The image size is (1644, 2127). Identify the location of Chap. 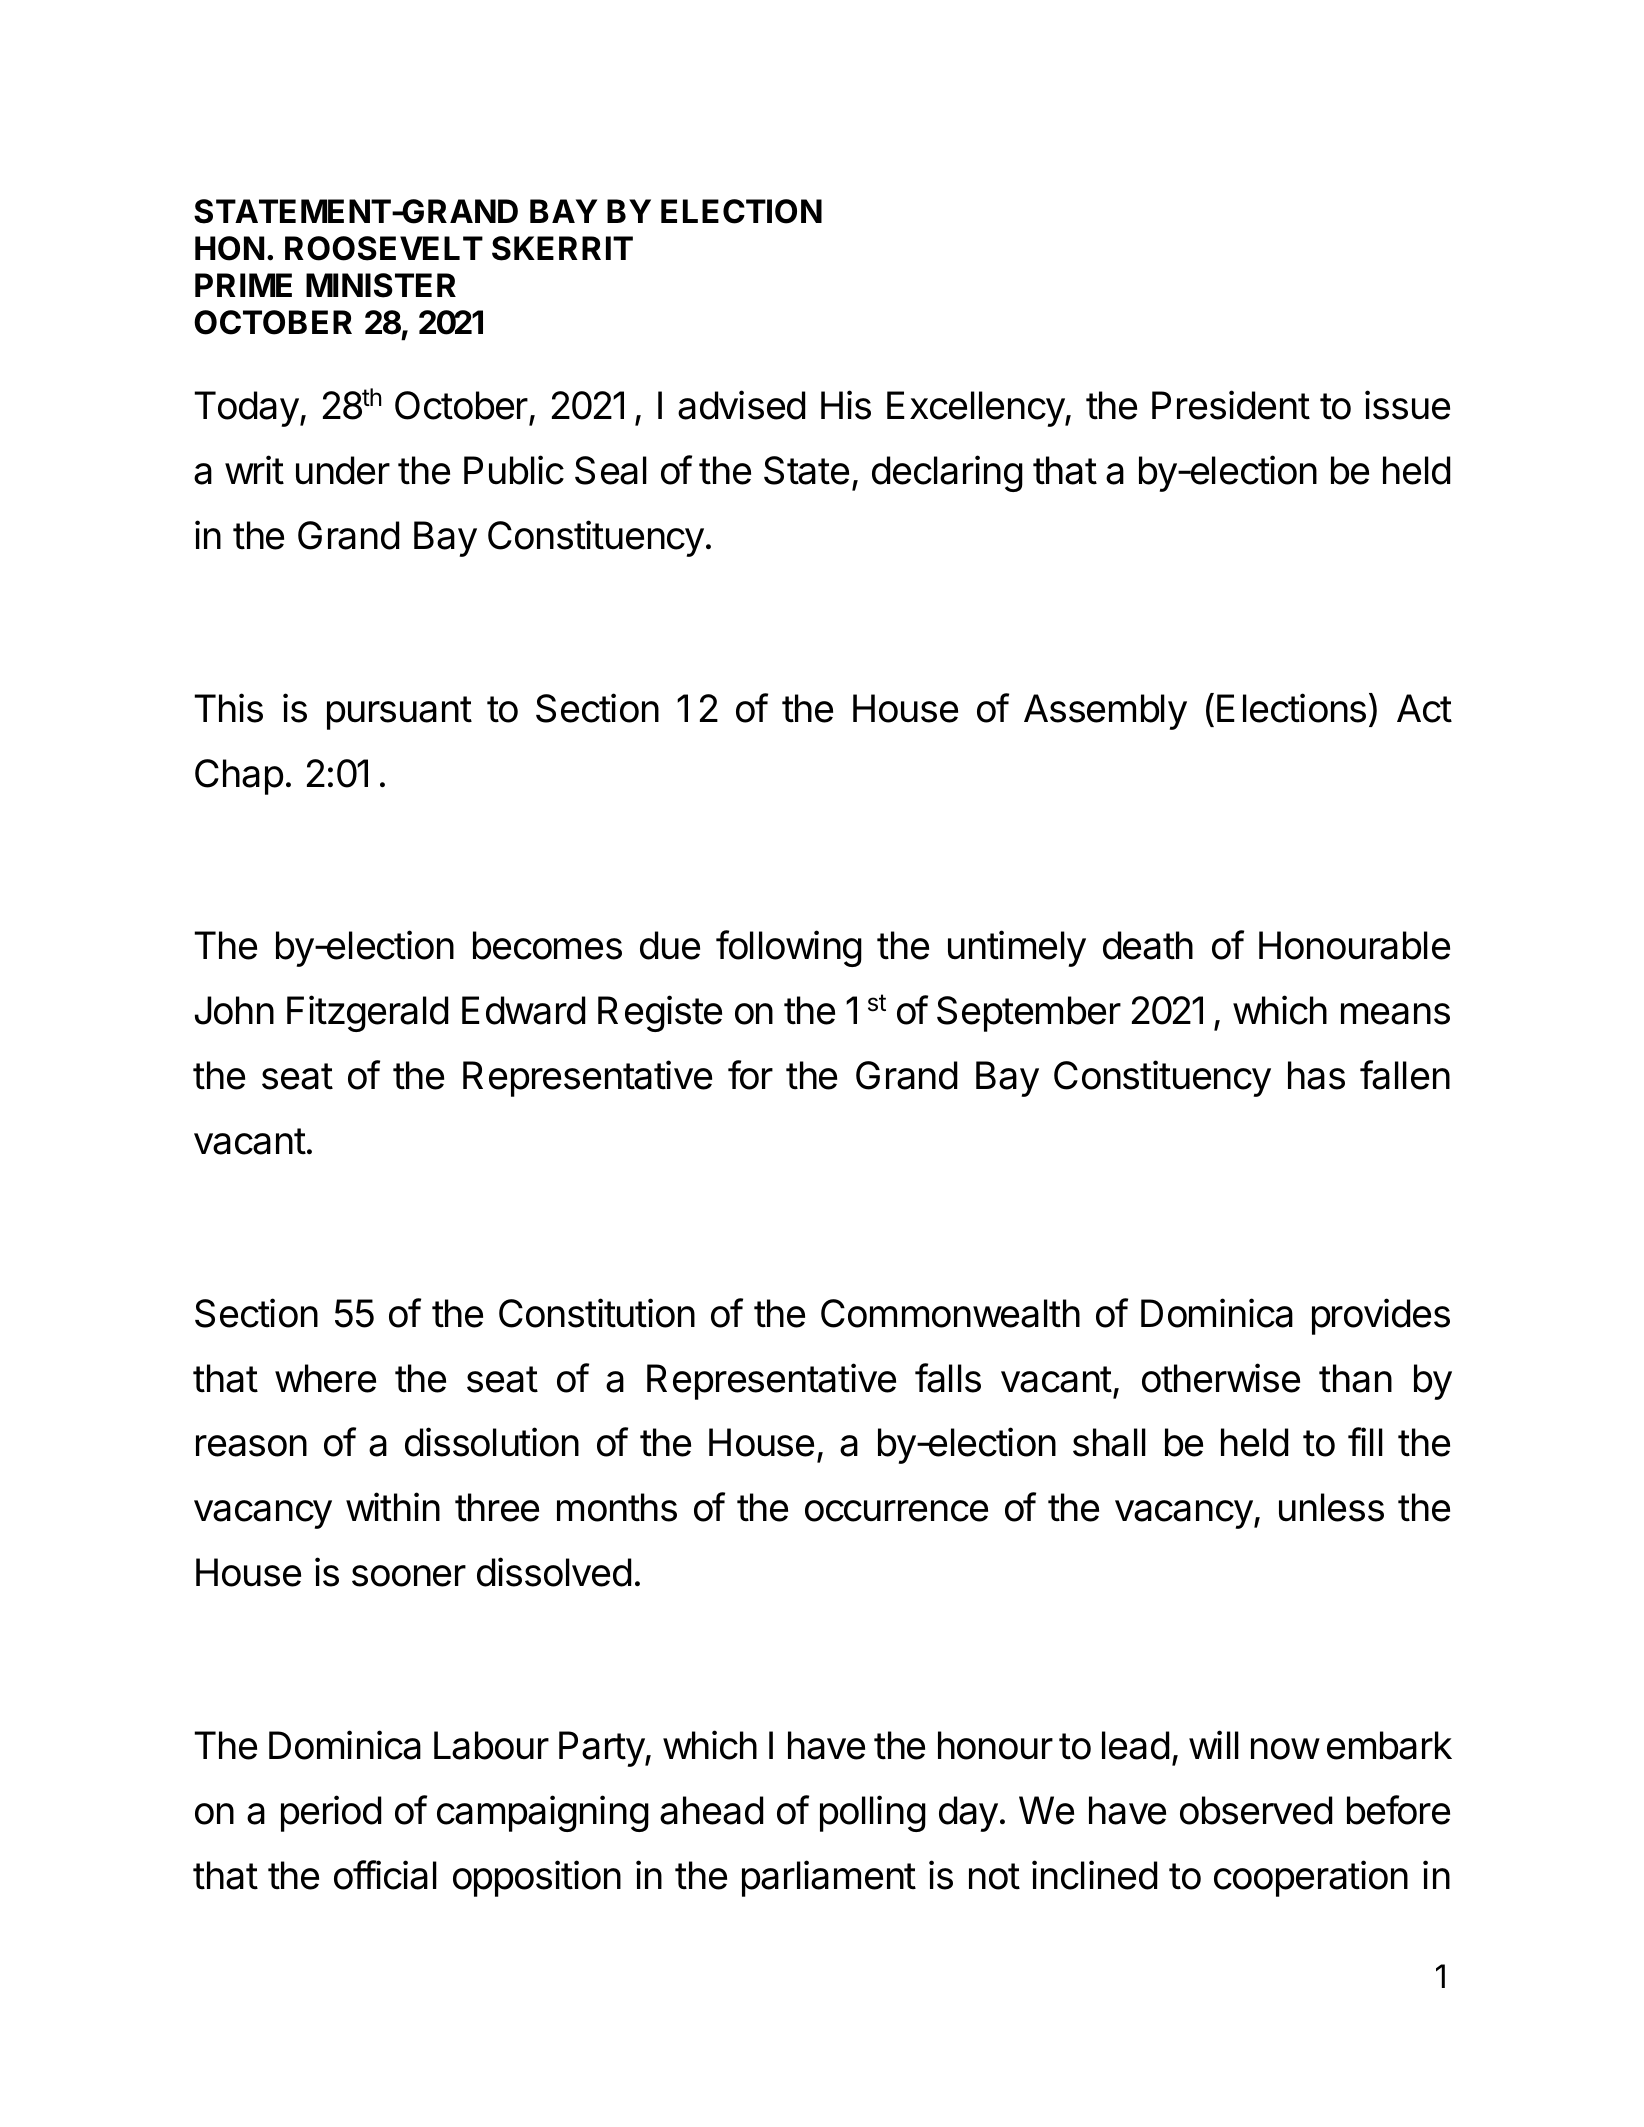
(239, 777).
